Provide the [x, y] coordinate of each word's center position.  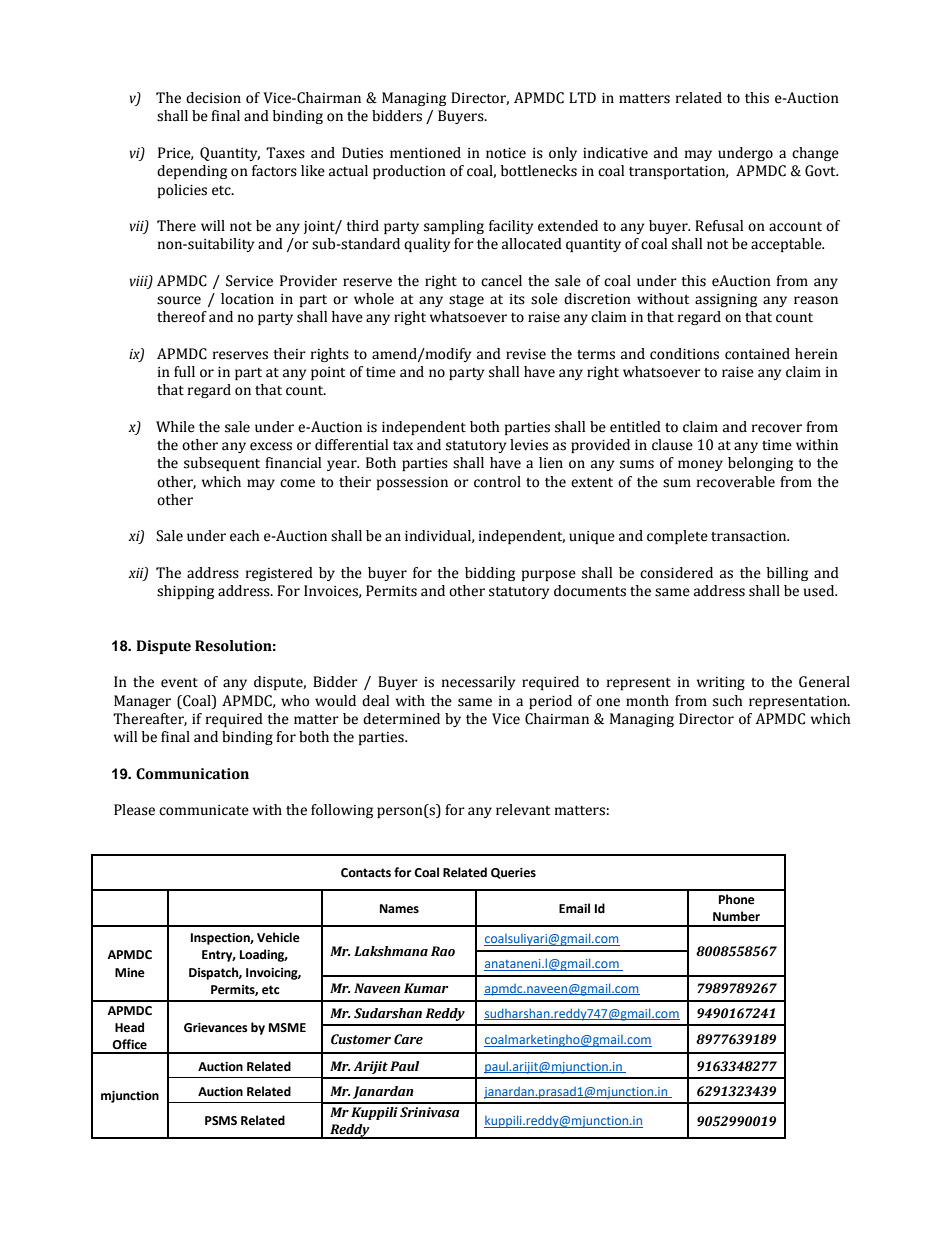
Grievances [216, 1028]
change [815, 154]
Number [736, 916]
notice [506, 153]
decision [213, 98]
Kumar [426, 988]
